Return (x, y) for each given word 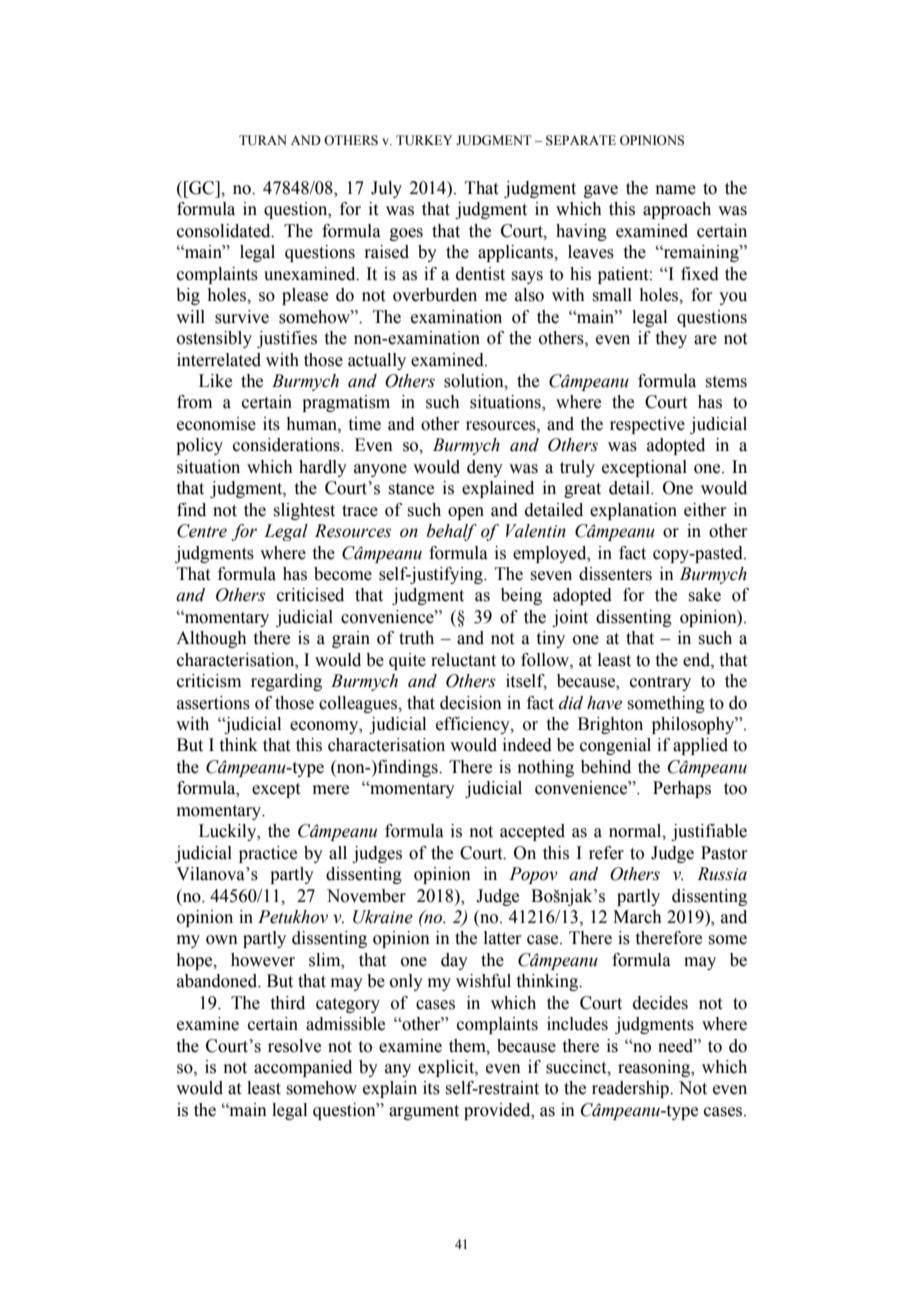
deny (485, 468)
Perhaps (682, 789)
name (676, 190)
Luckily (229, 832)
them (468, 1046)
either (705, 510)
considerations (287, 445)
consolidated (225, 231)
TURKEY (424, 140)
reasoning (655, 1068)
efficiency (474, 725)
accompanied (303, 1068)
